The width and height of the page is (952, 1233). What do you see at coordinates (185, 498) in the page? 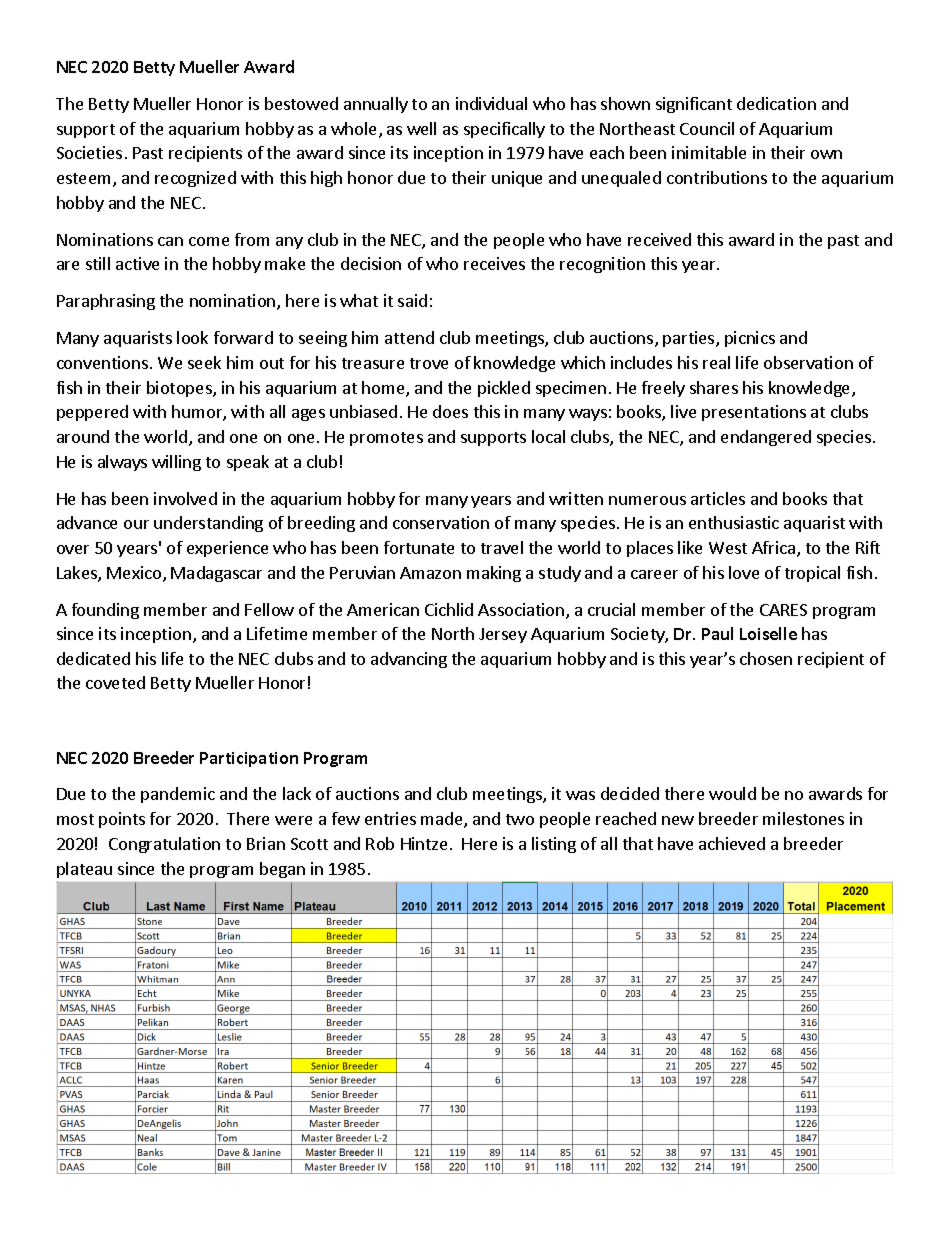
I see `involved` at bounding box center [185, 498].
